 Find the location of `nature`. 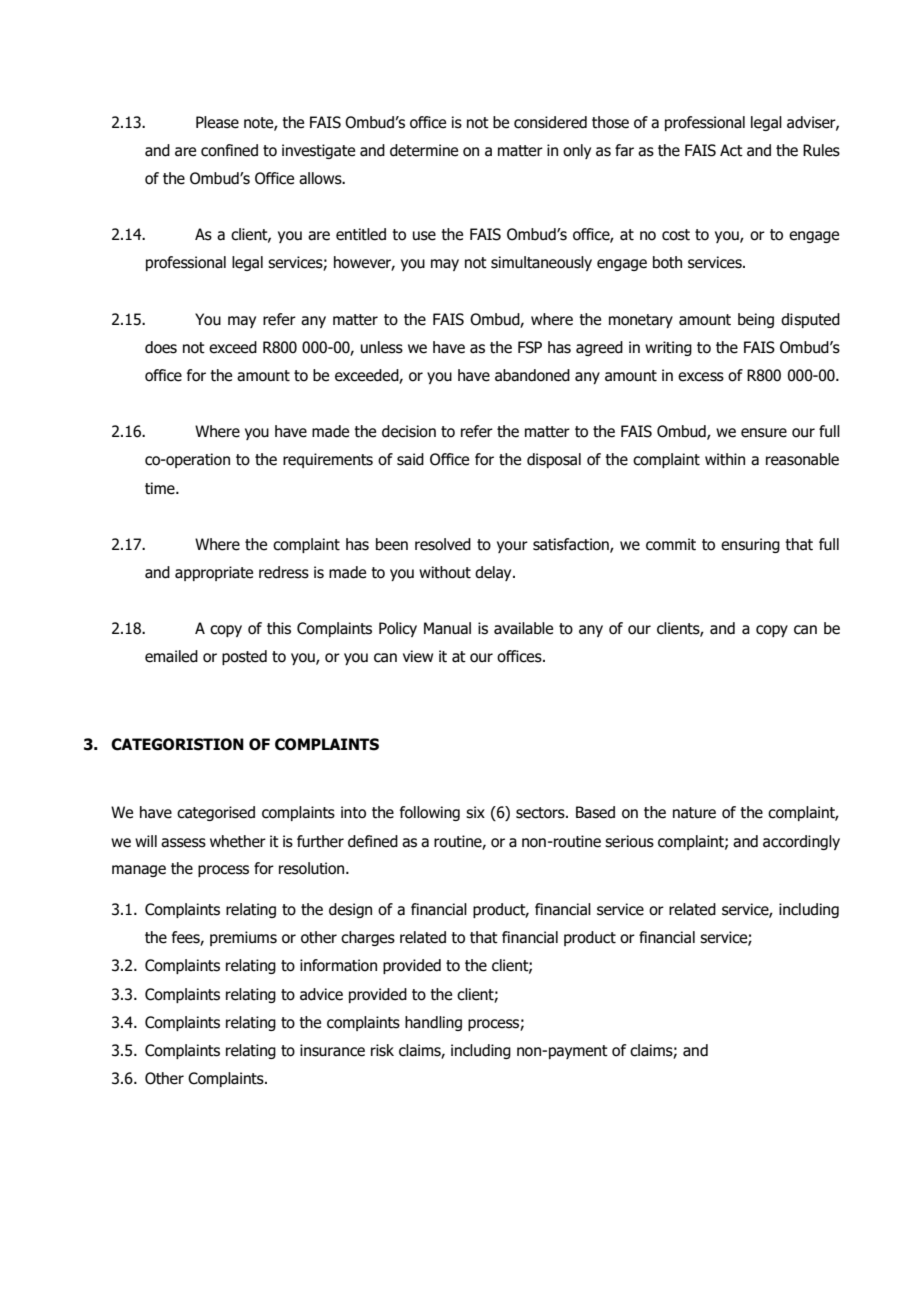

nature is located at coordinates (694, 813).
